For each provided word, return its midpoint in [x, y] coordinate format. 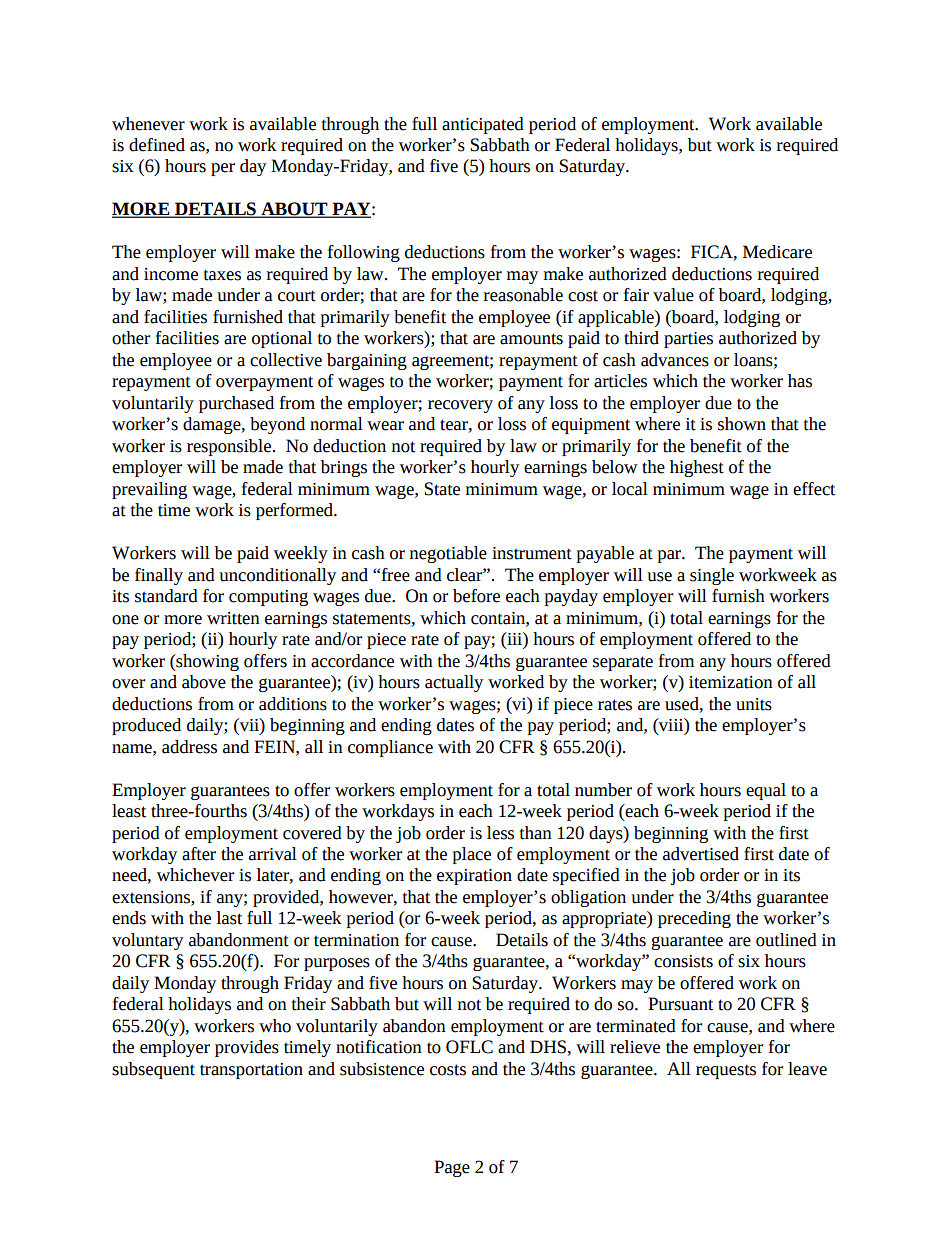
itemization [731, 682]
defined [157, 145]
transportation [251, 1071]
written [233, 618]
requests [726, 1071]
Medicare [777, 252]
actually [454, 683]
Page [452, 1168]
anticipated [483, 125]
